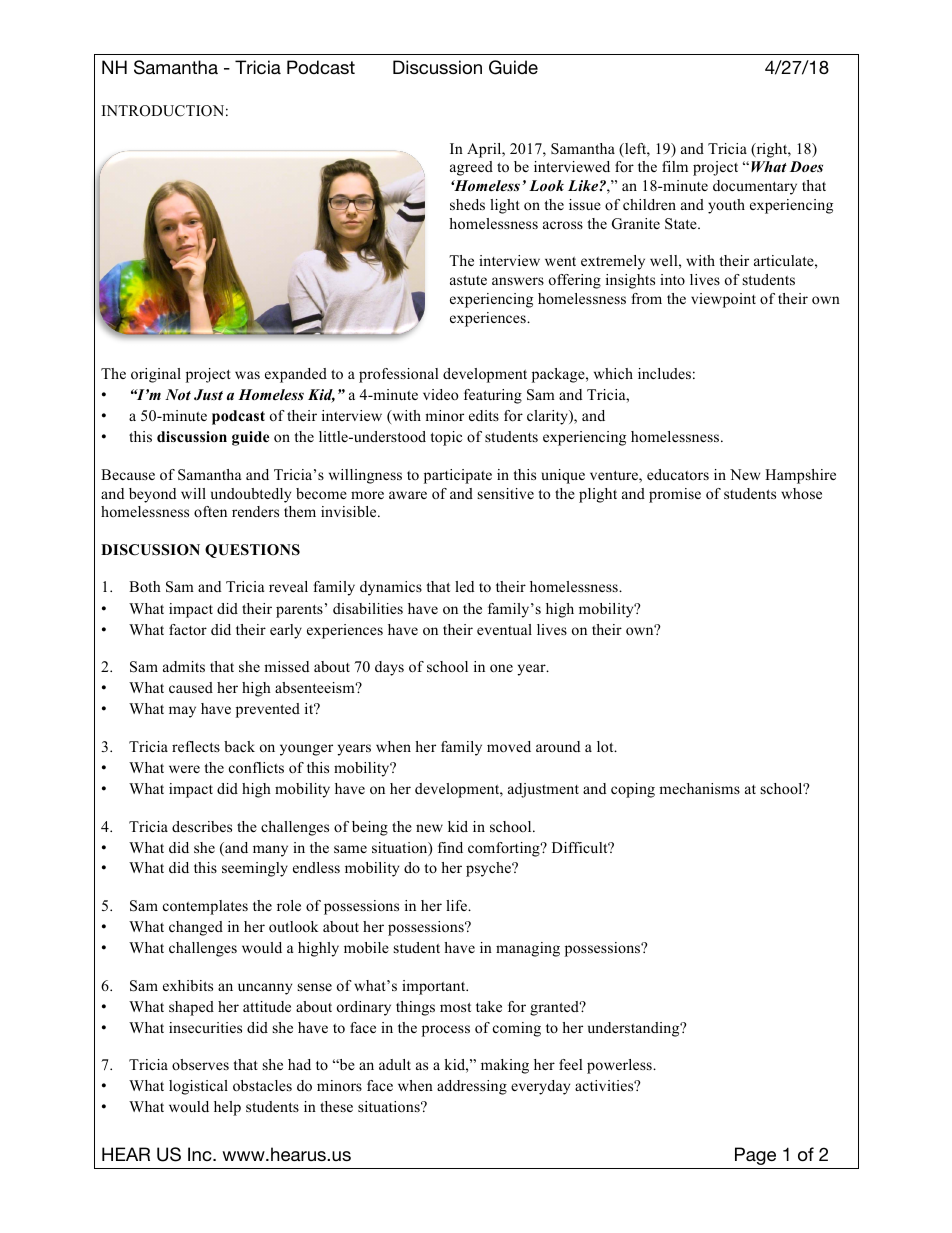 The height and width of the screenshot is (1233, 952). What do you see at coordinates (247, 375) in the screenshot?
I see `was` at bounding box center [247, 375].
